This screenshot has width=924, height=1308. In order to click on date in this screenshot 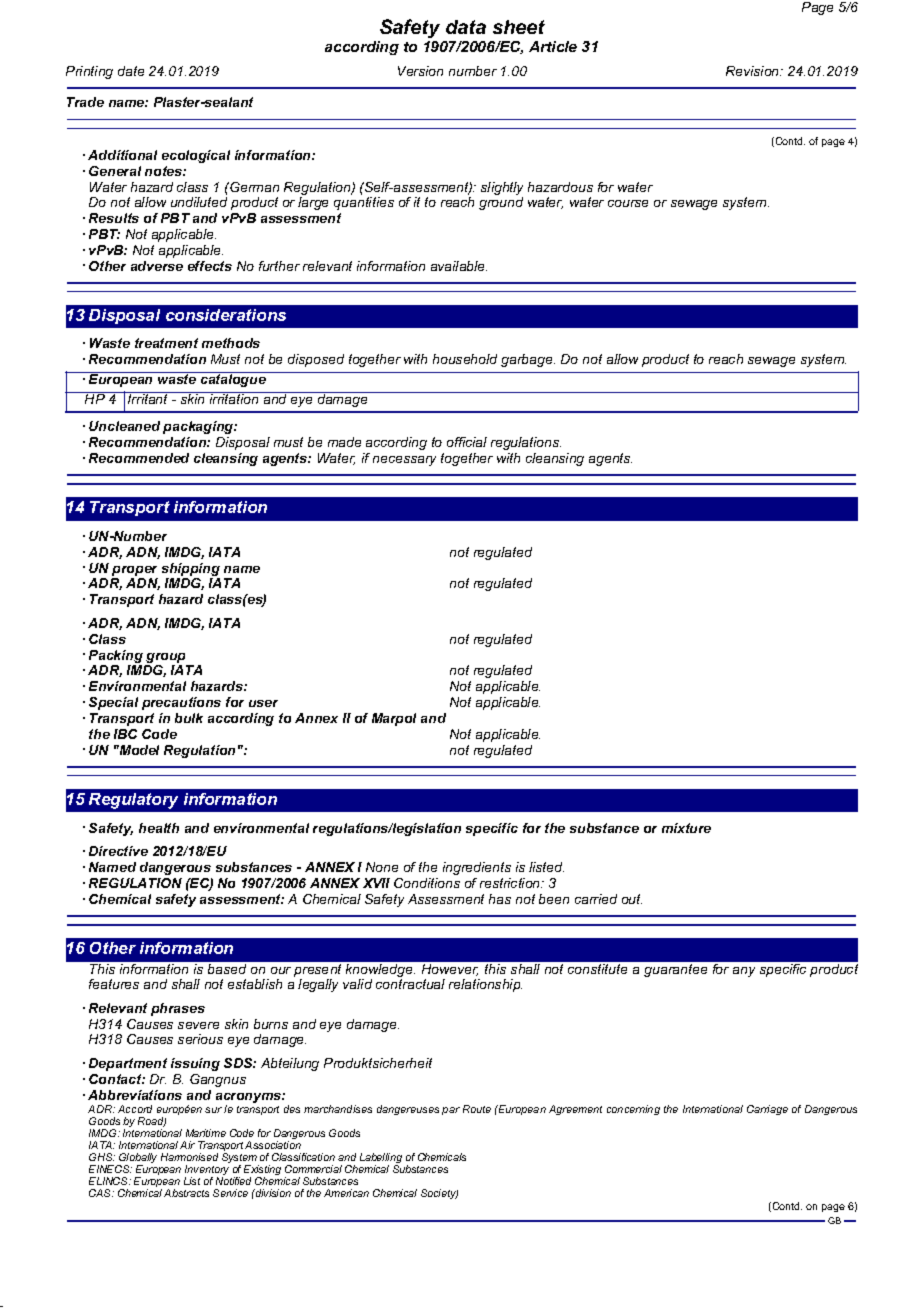, I will do `click(131, 71)`.
